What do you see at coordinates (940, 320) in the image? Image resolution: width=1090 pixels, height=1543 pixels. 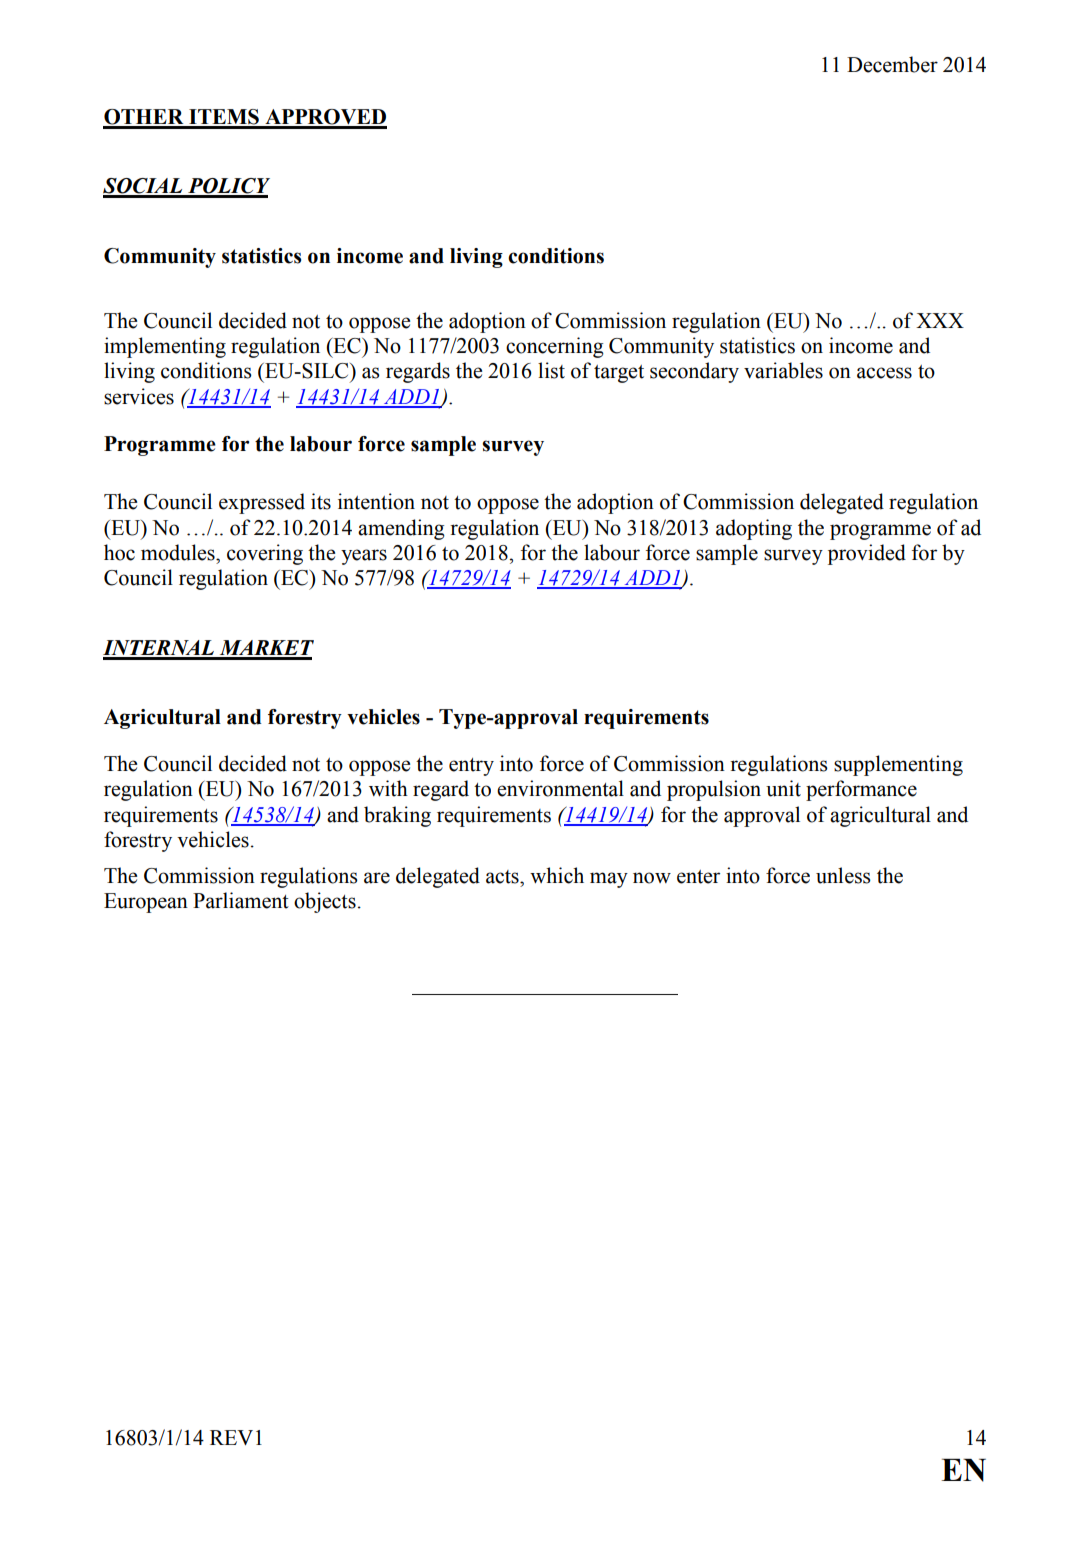 I see `XXX` at bounding box center [940, 320].
